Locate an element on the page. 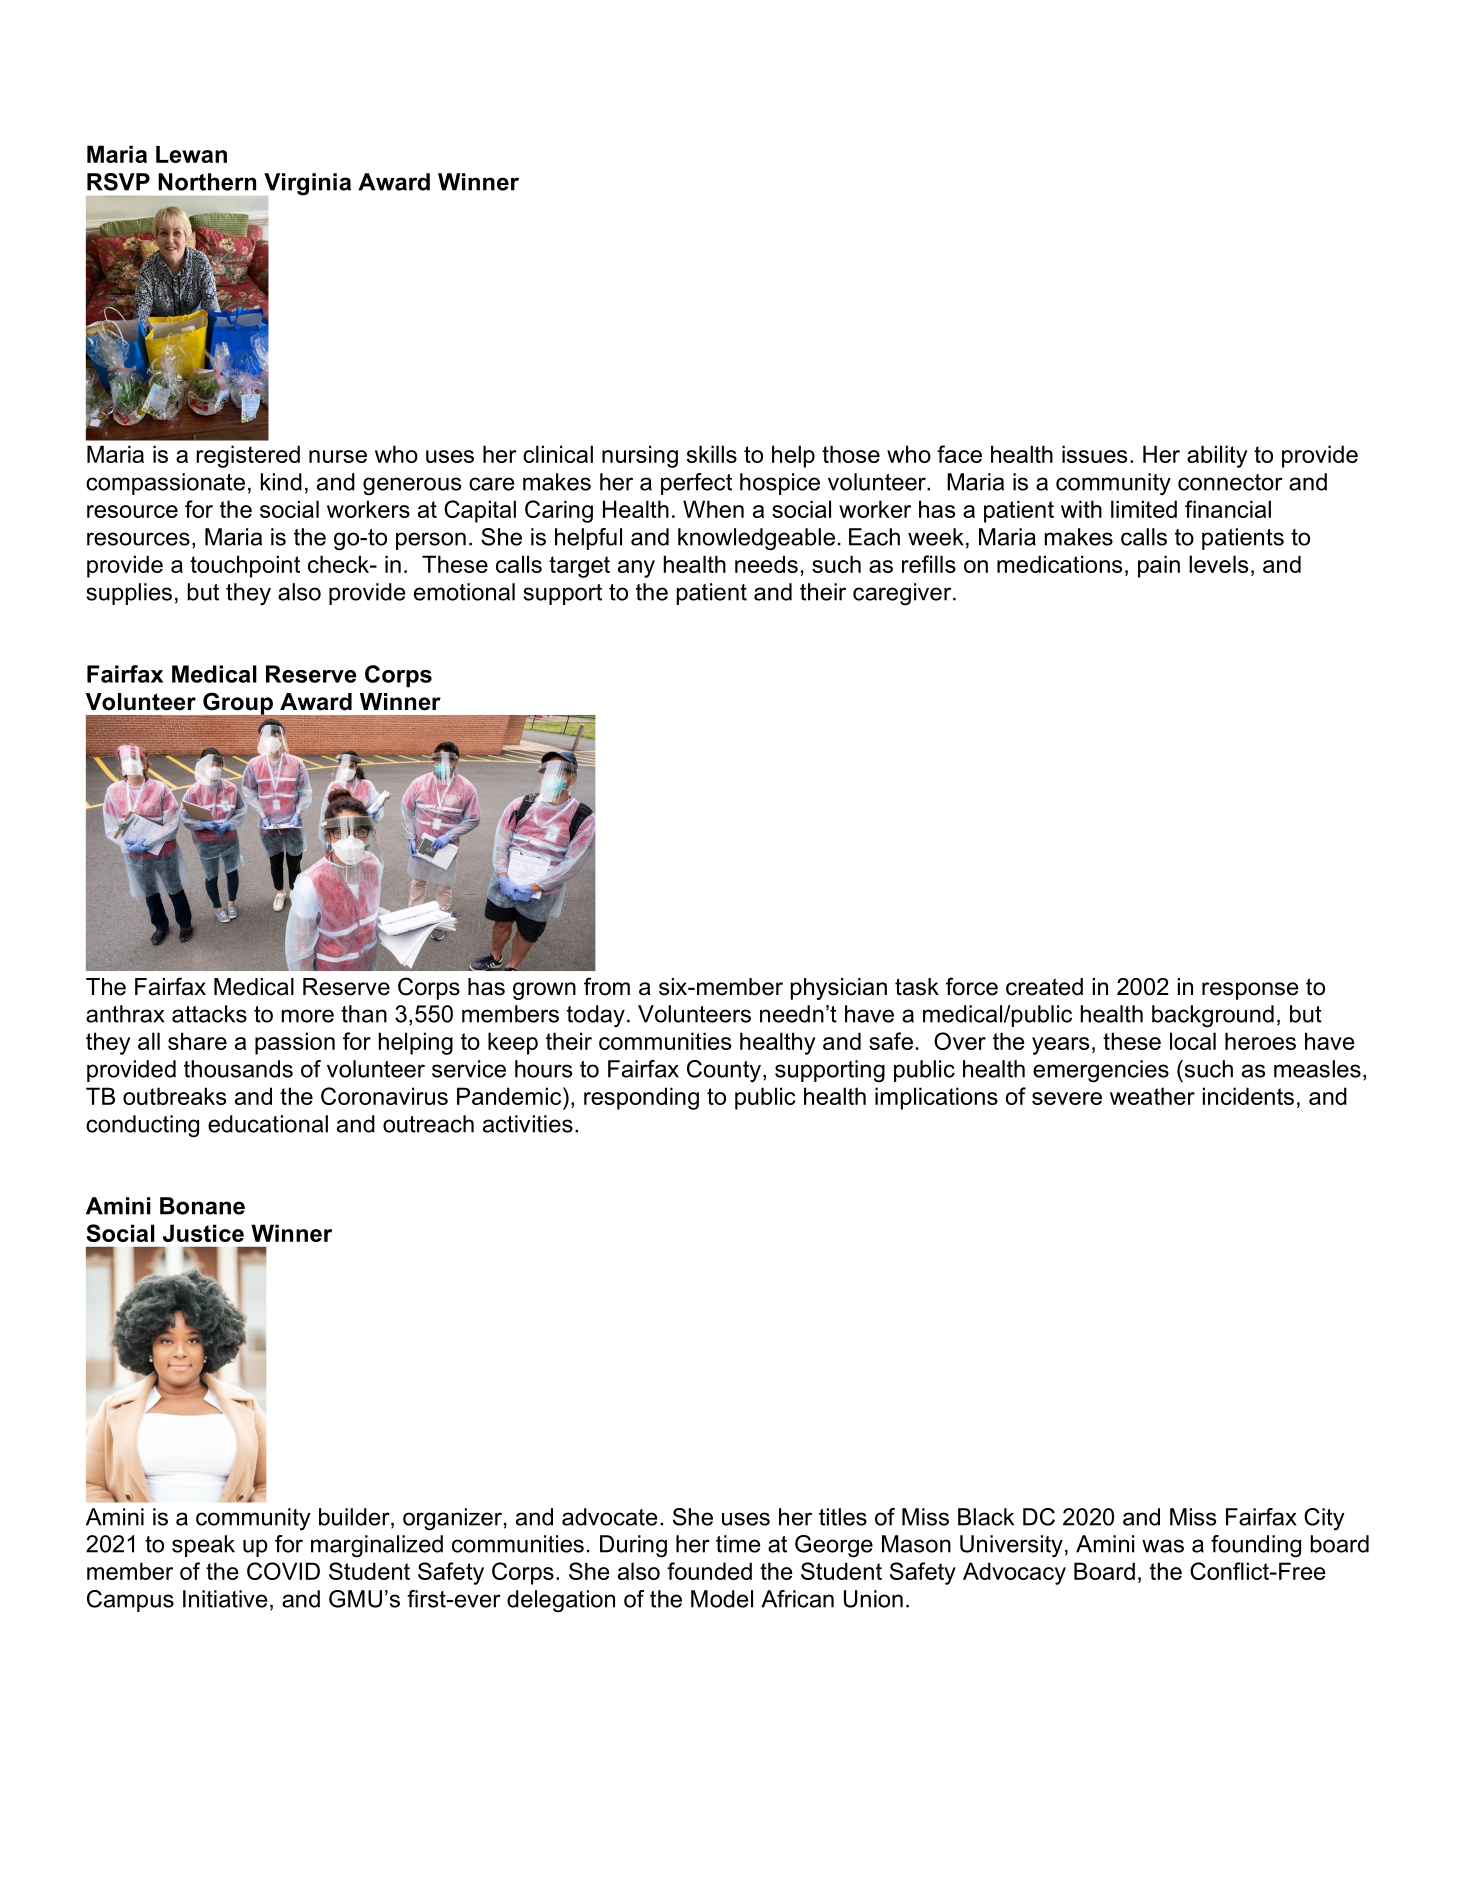 Image resolution: width=1459 pixels, height=1889 pixels. responding is located at coordinates (641, 1098).
